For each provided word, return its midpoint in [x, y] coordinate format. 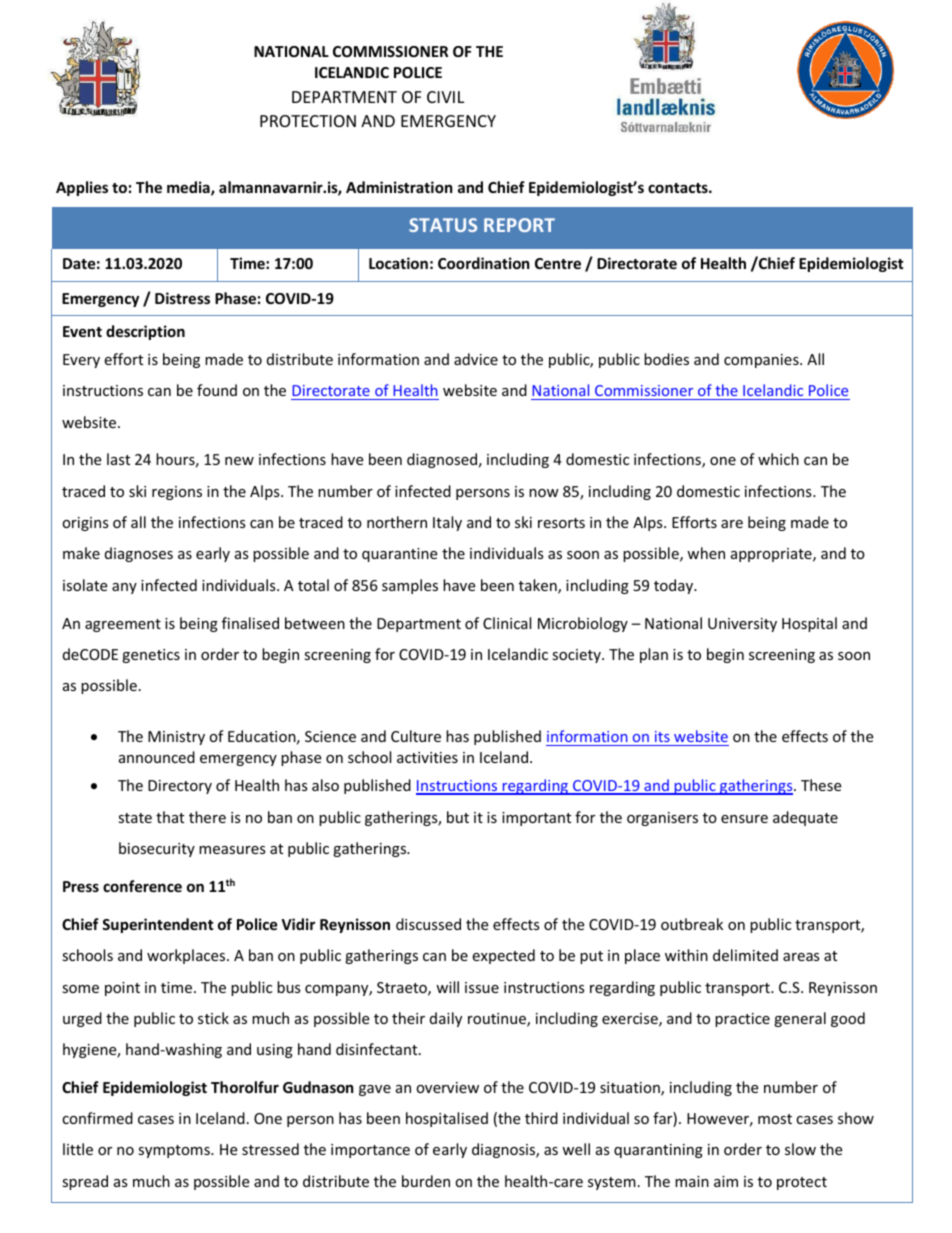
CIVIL [445, 97]
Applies [82, 188]
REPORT [519, 225]
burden [426, 1181]
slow [800, 1149]
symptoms [175, 1151]
